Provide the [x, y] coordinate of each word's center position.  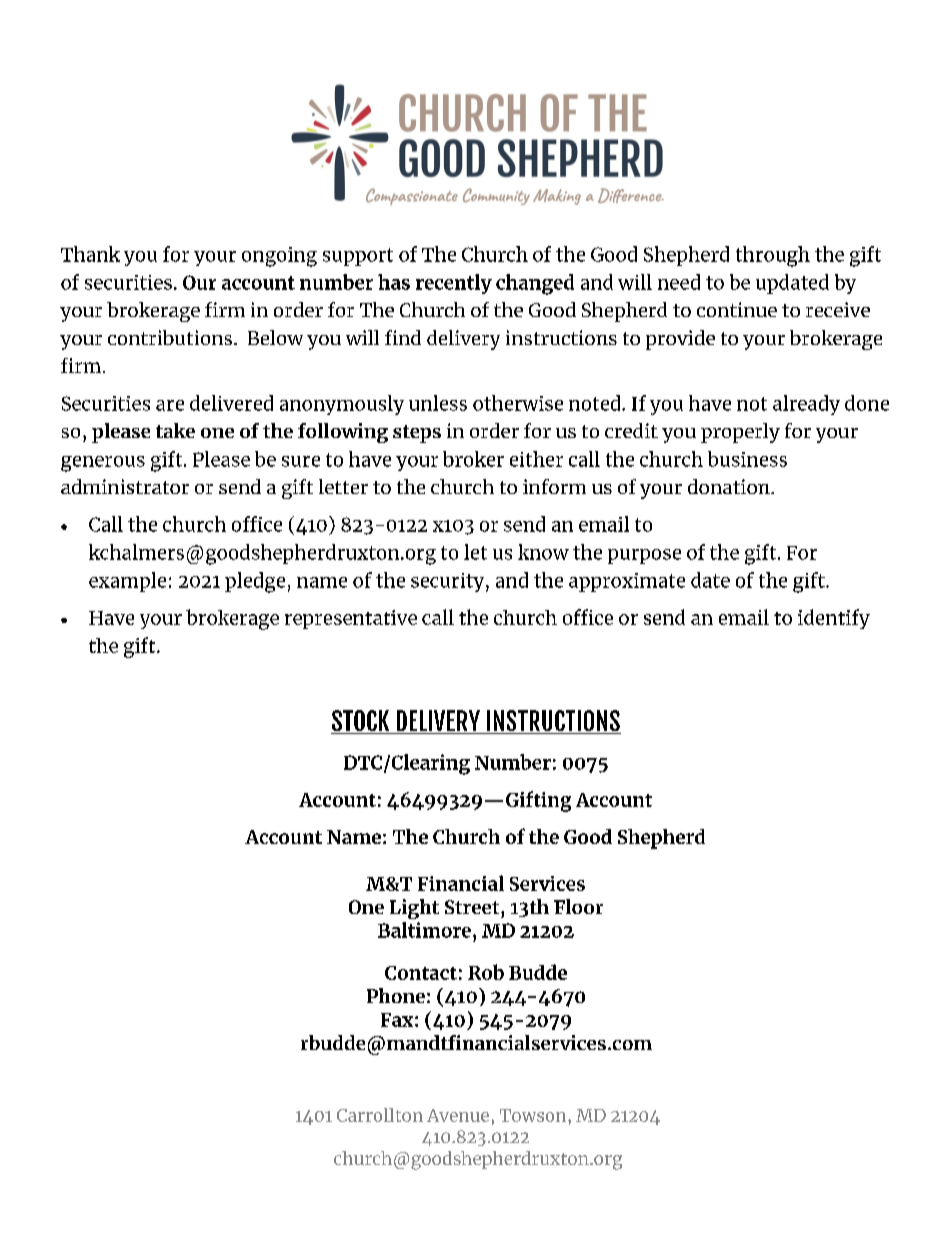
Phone [396, 995]
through [773, 256]
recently [454, 284]
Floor [578, 906]
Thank [90, 254]
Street [473, 907]
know [543, 552]
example [127, 582]
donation [730, 486]
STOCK [361, 722]
